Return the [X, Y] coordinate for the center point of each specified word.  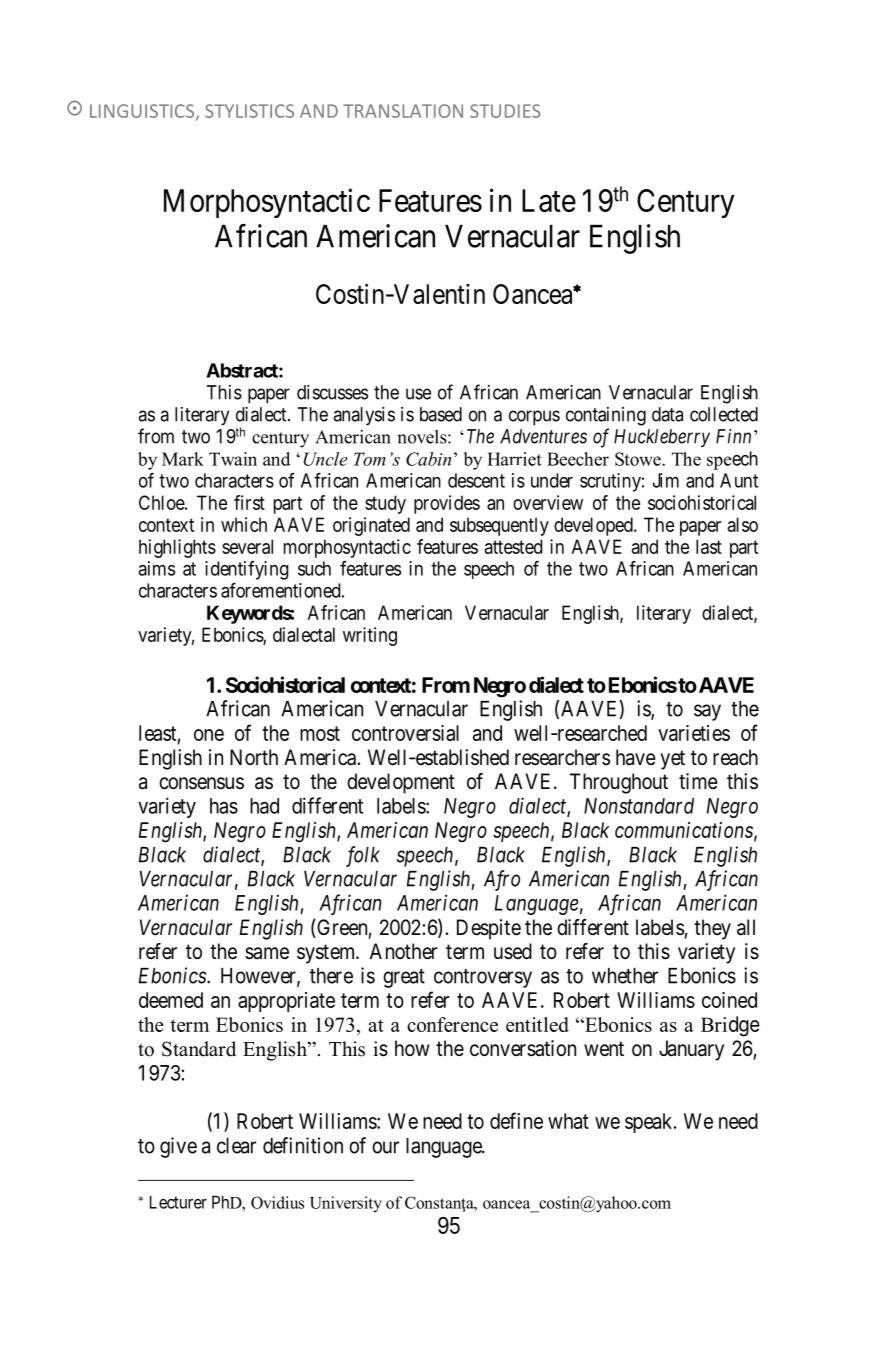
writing [370, 636]
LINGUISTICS [143, 112]
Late [549, 200]
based [441, 414]
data [667, 414]
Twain [233, 459]
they [712, 929]
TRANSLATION [403, 111]
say [707, 712]
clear [236, 1146]
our [385, 1147]
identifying [247, 570]
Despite [489, 929]
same [267, 953]
